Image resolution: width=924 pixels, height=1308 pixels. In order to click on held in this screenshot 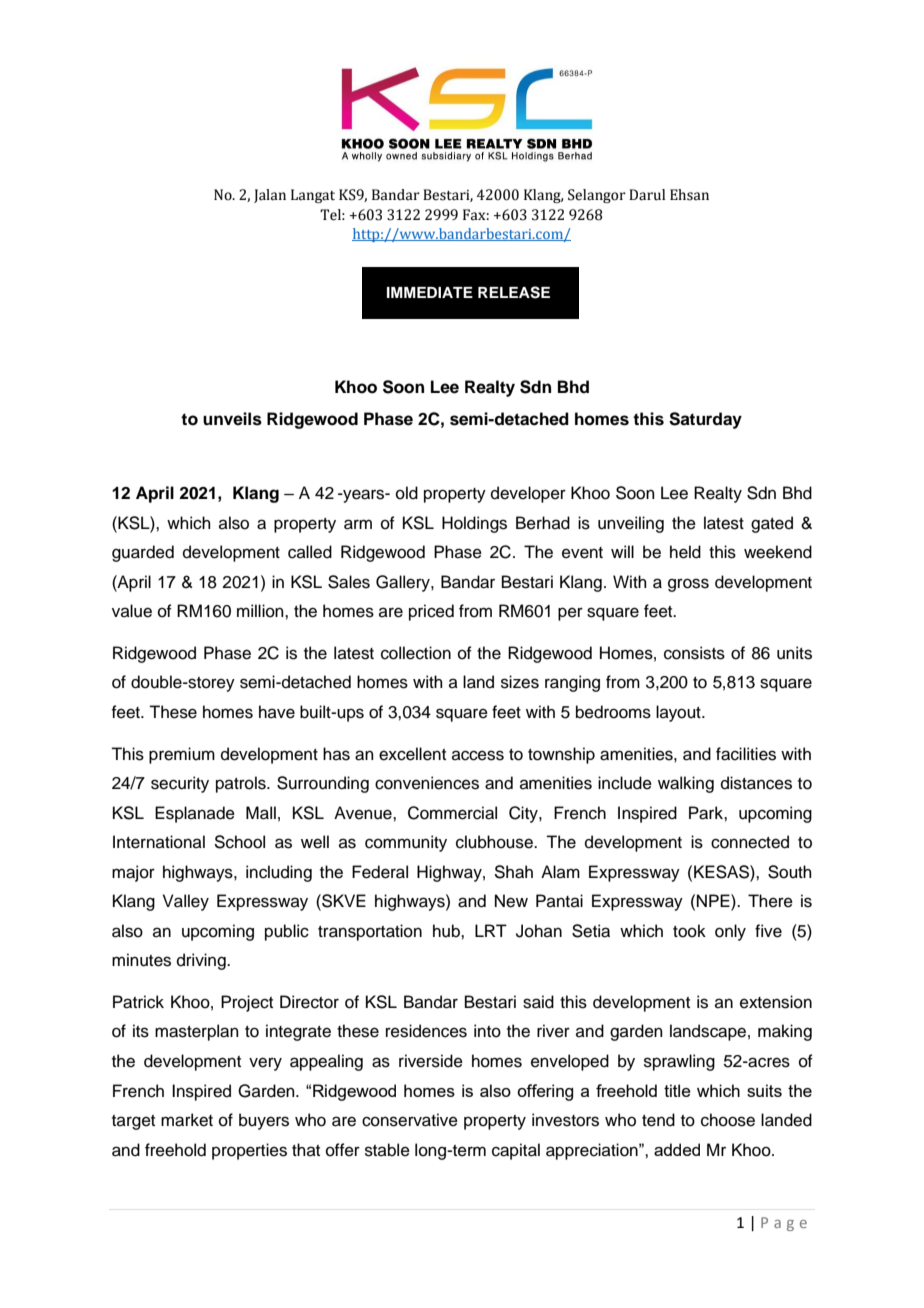, I will do `click(685, 552)`.
